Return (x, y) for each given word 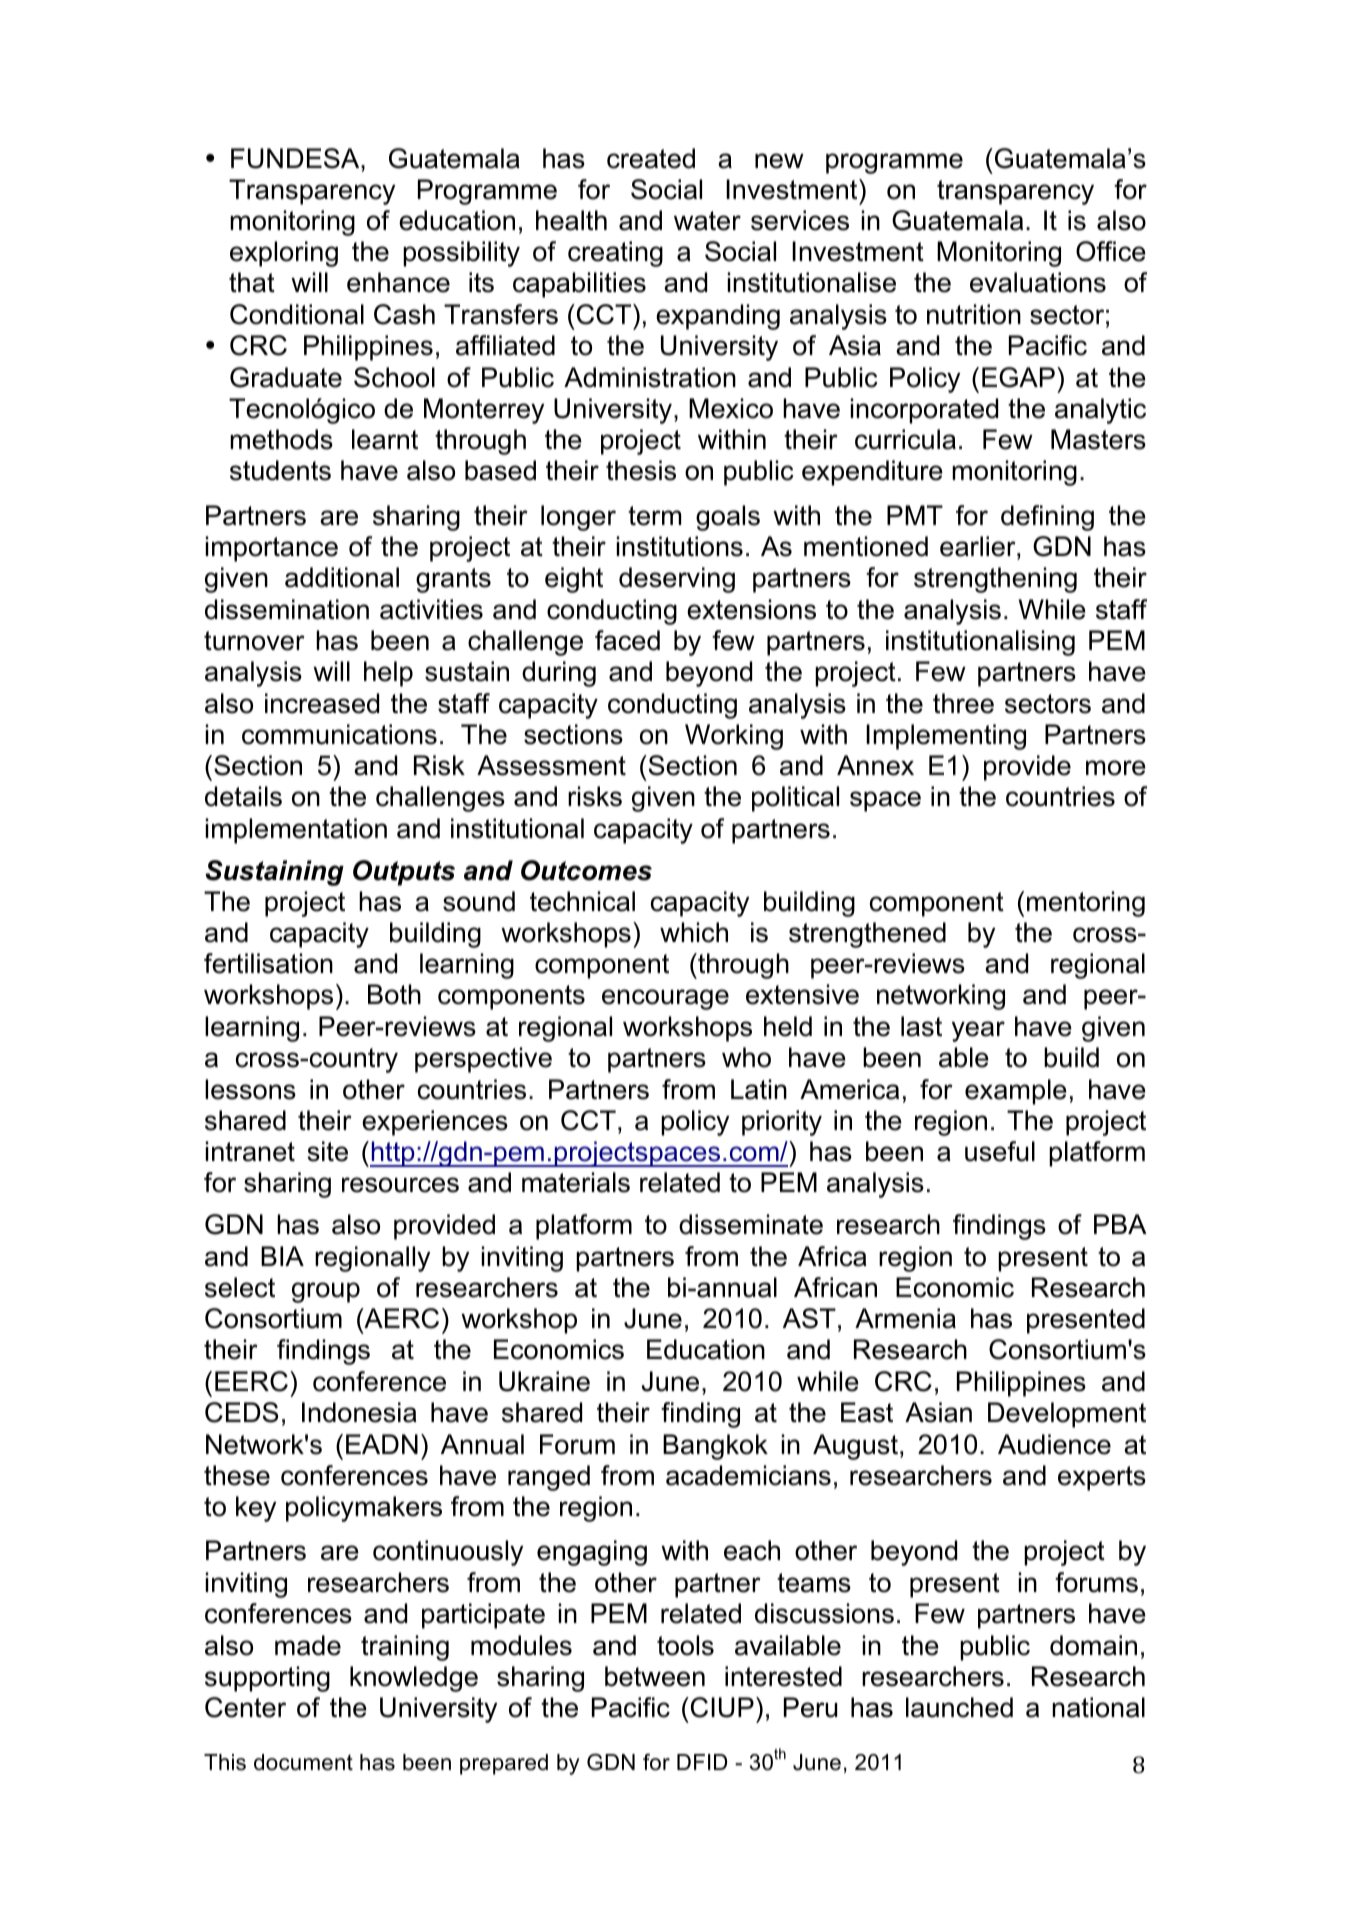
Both (394, 994)
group (326, 1292)
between (655, 1676)
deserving (677, 580)
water (707, 221)
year (978, 1031)
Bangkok (715, 1447)
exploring (284, 254)
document (303, 1762)
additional (342, 577)
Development (1067, 1415)
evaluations (1038, 282)
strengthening (995, 580)
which (694, 932)
